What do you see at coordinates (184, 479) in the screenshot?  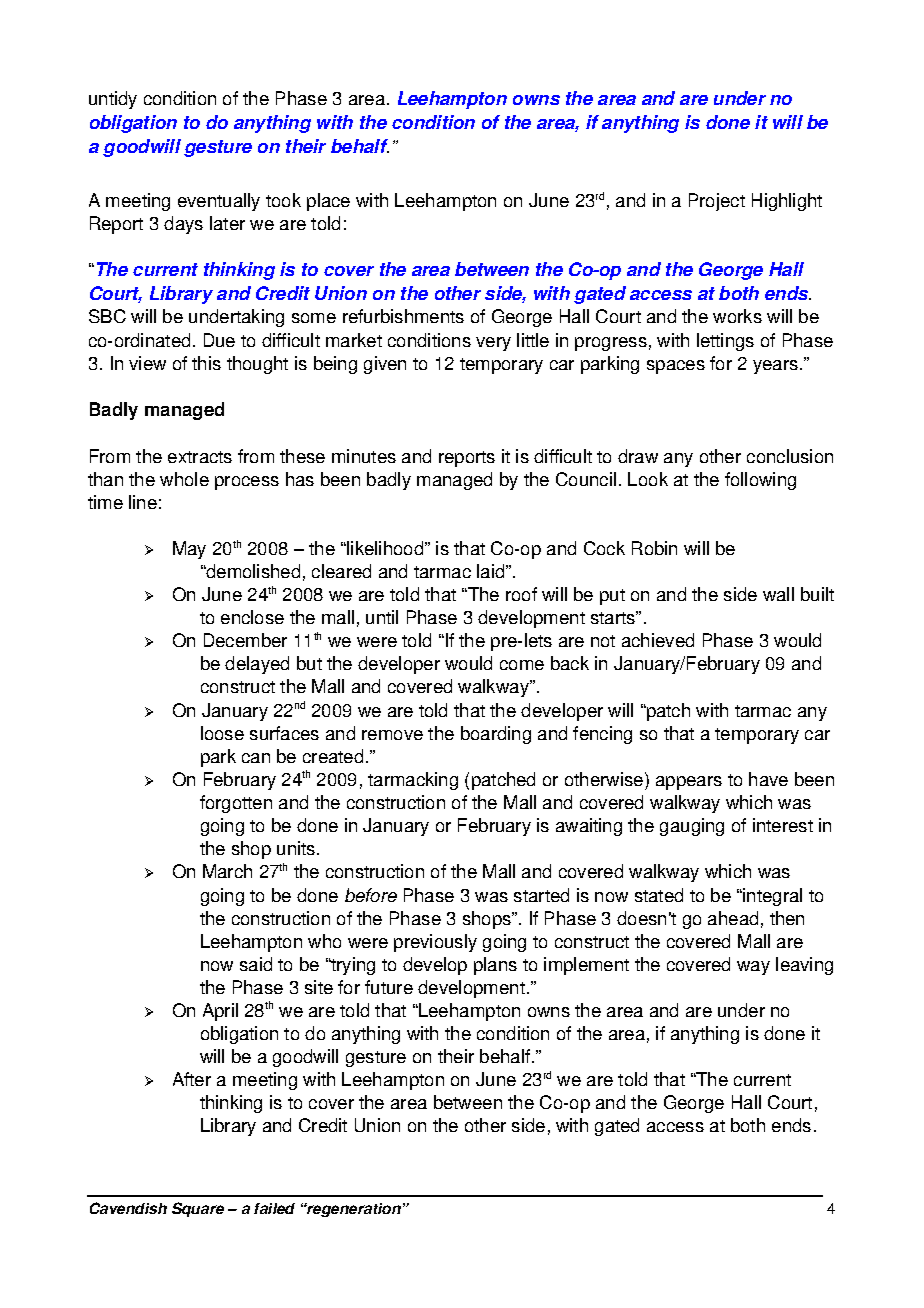 I see `whole` at bounding box center [184, 479].
